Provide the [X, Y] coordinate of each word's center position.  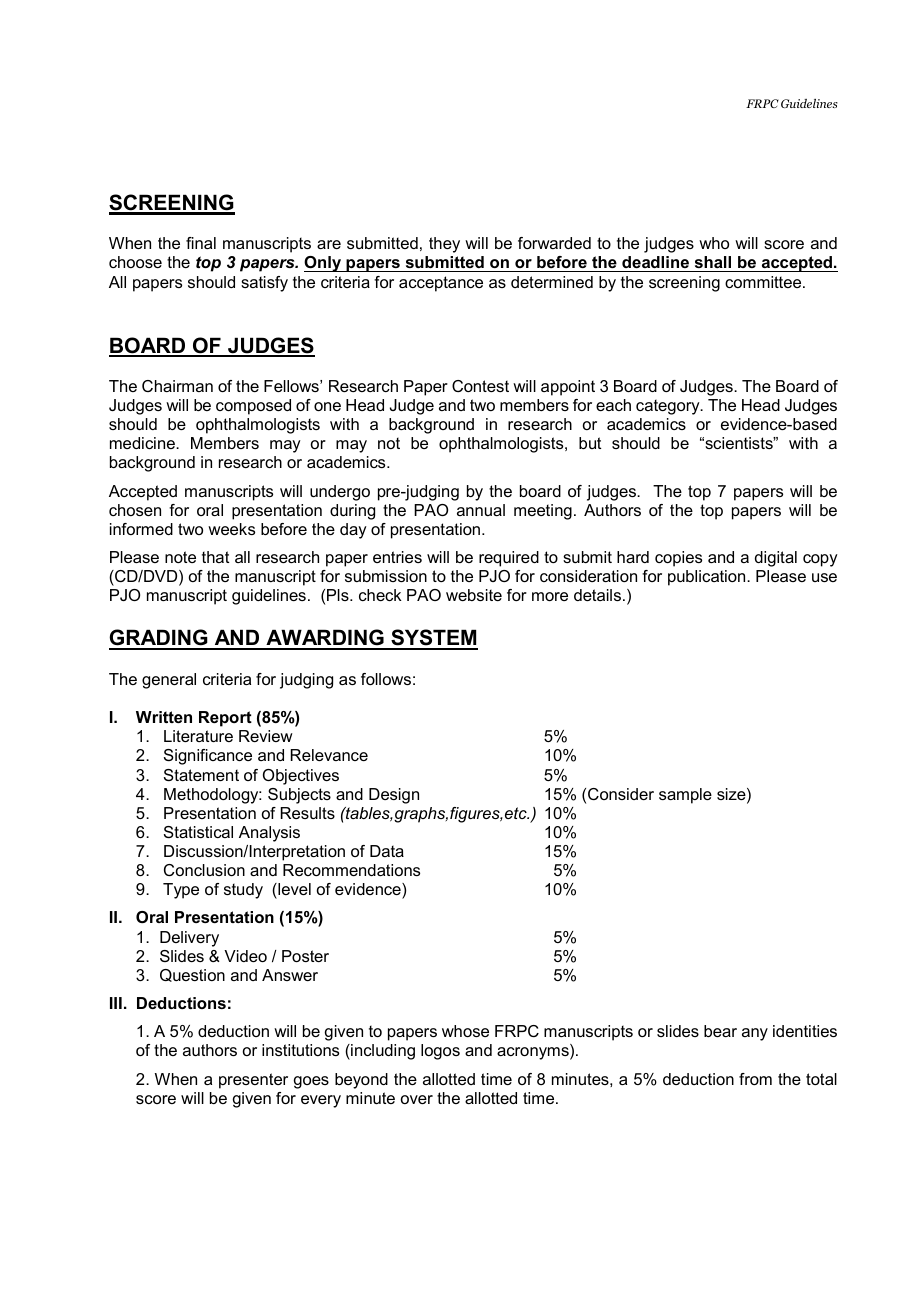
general [169, 681]
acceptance [441, 284]
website [474, 595]
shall [713, 262]
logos [440, 1052]
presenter [253, 1081]
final [201, 243]
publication [708, 578]
